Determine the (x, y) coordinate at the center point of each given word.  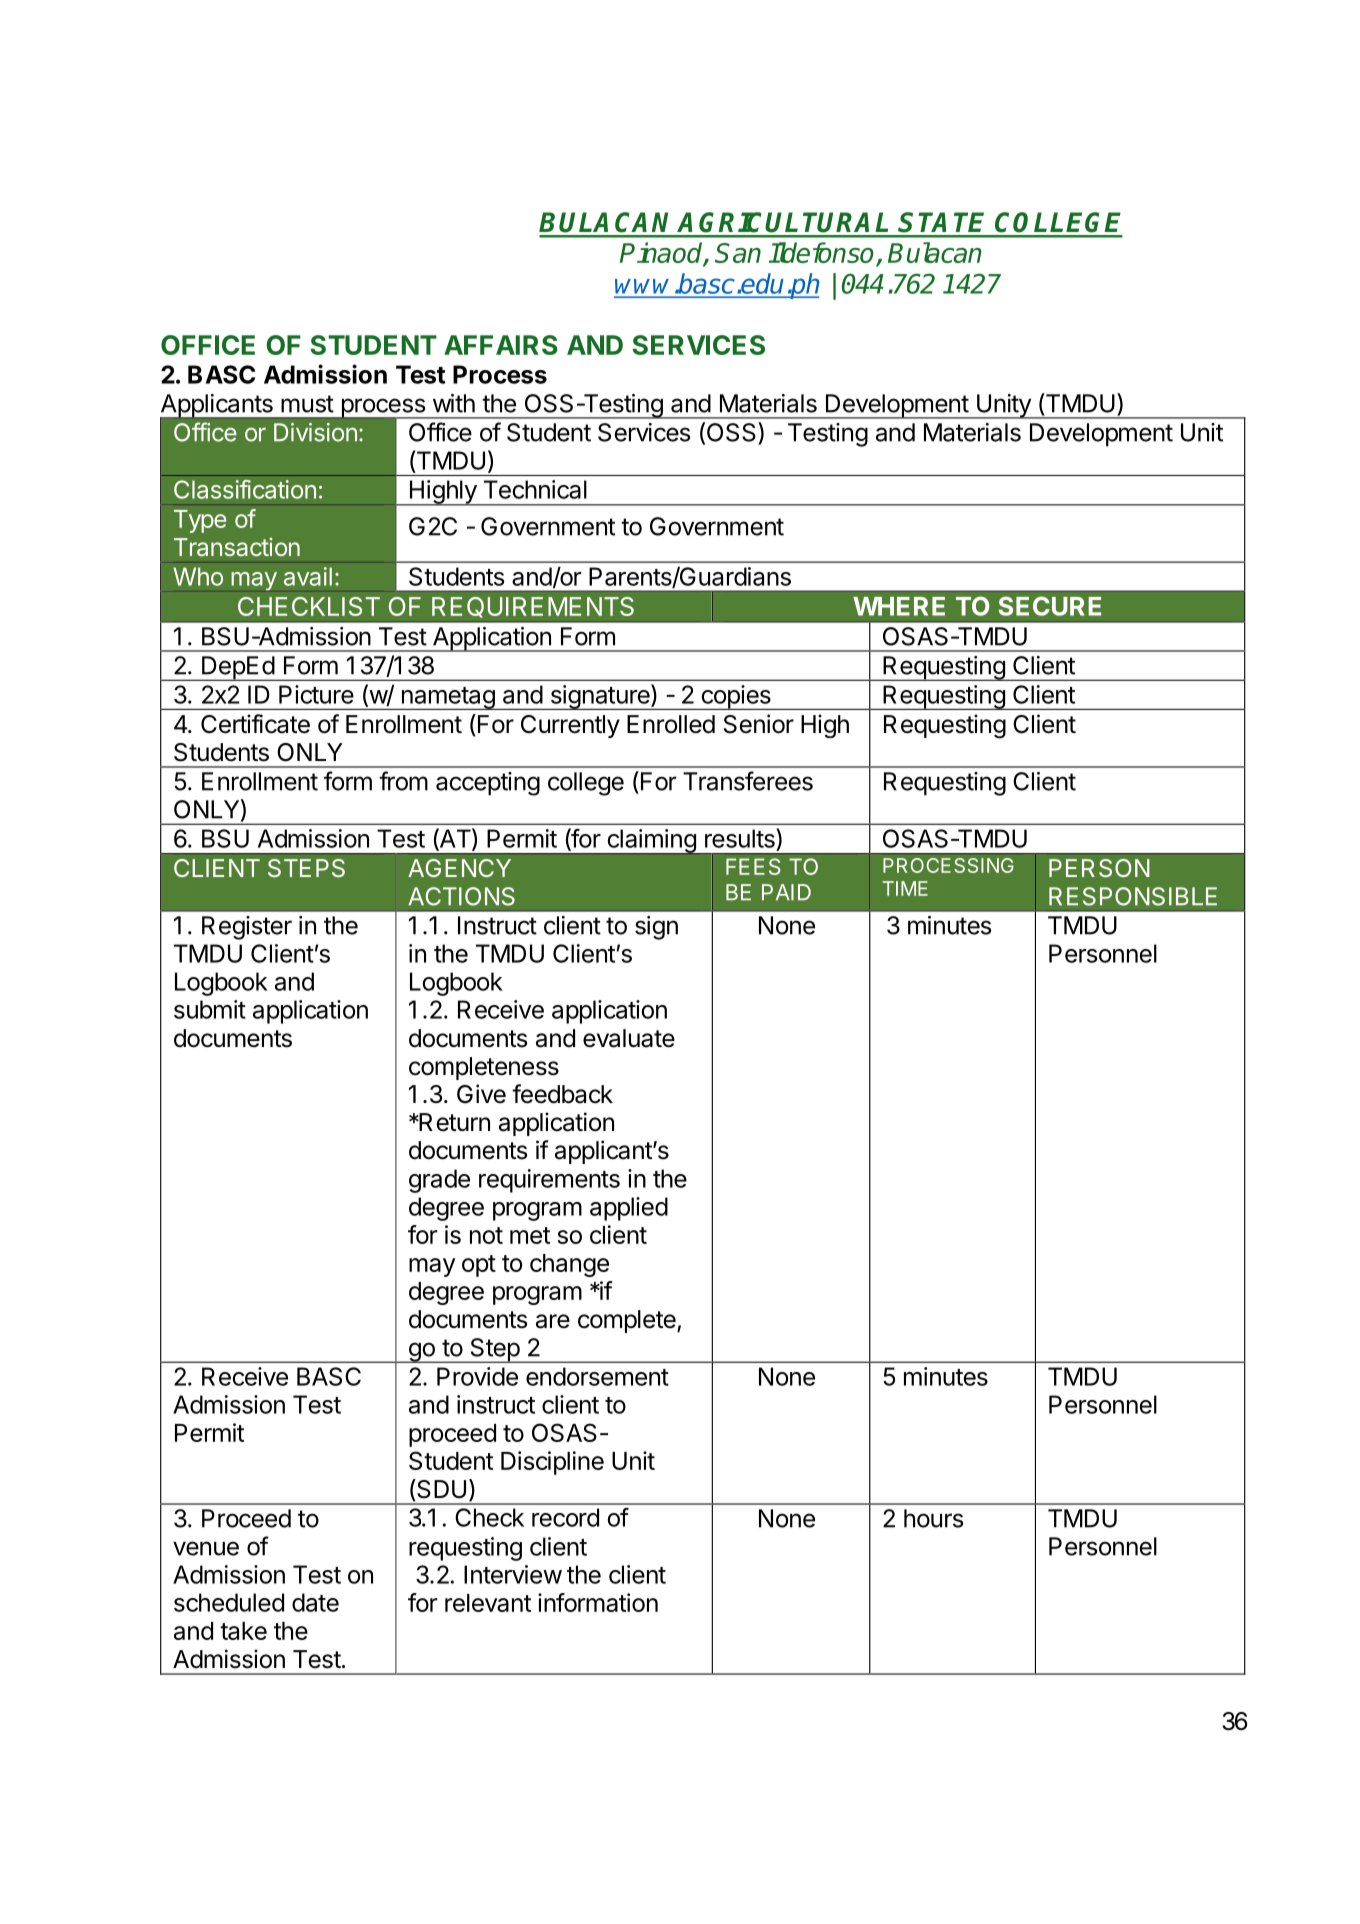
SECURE (1050, 606)
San (738, 253)
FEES (753, 866)
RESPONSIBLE (1133, 896)
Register (247, 928)
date (315, 1602)
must (307, 404)
